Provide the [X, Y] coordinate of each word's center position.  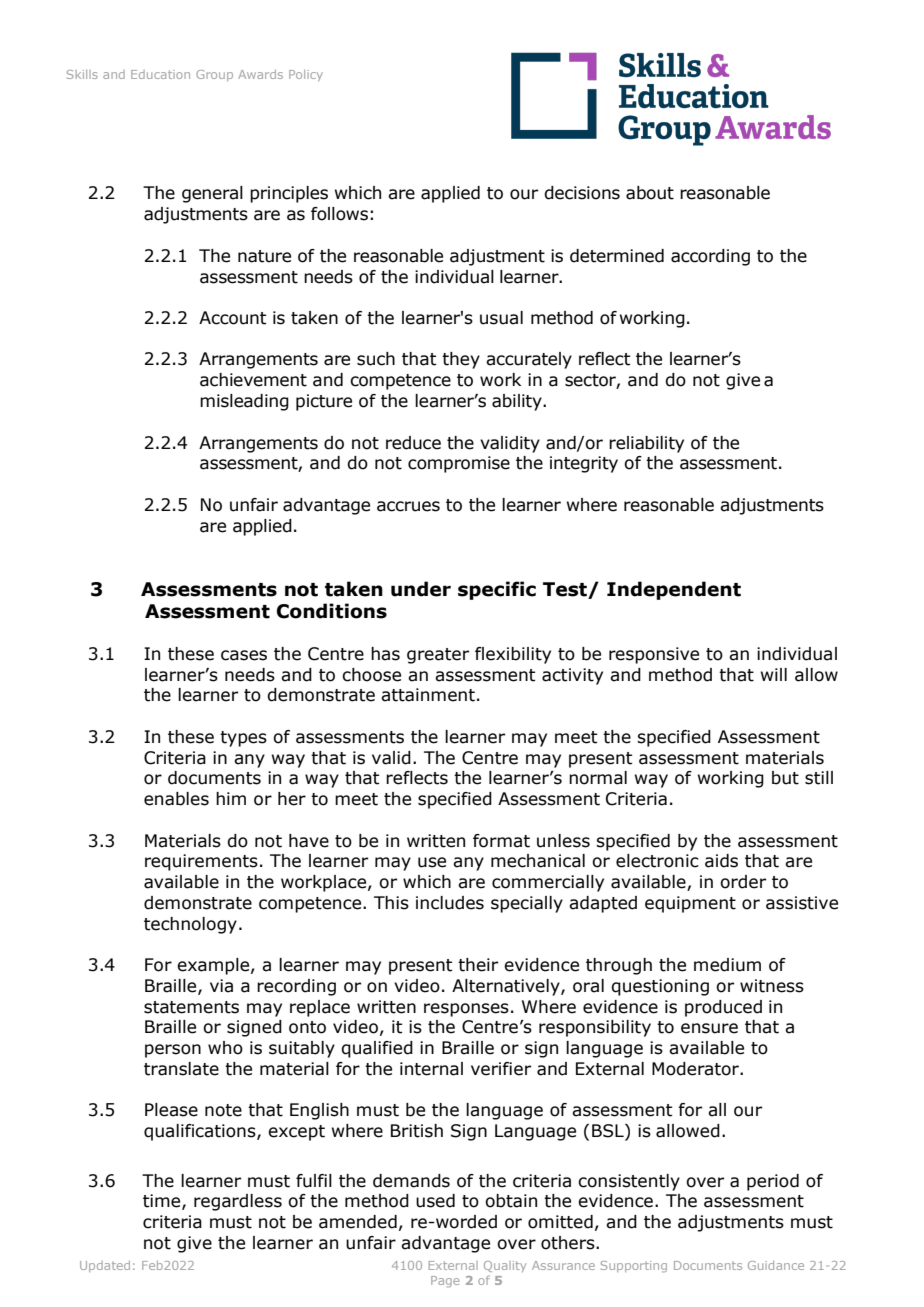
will [774, 674]
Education [160, 74]
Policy [306, 75]
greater [438, 656]
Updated [105, 1266]
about [650, 193]
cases [244, 655]
